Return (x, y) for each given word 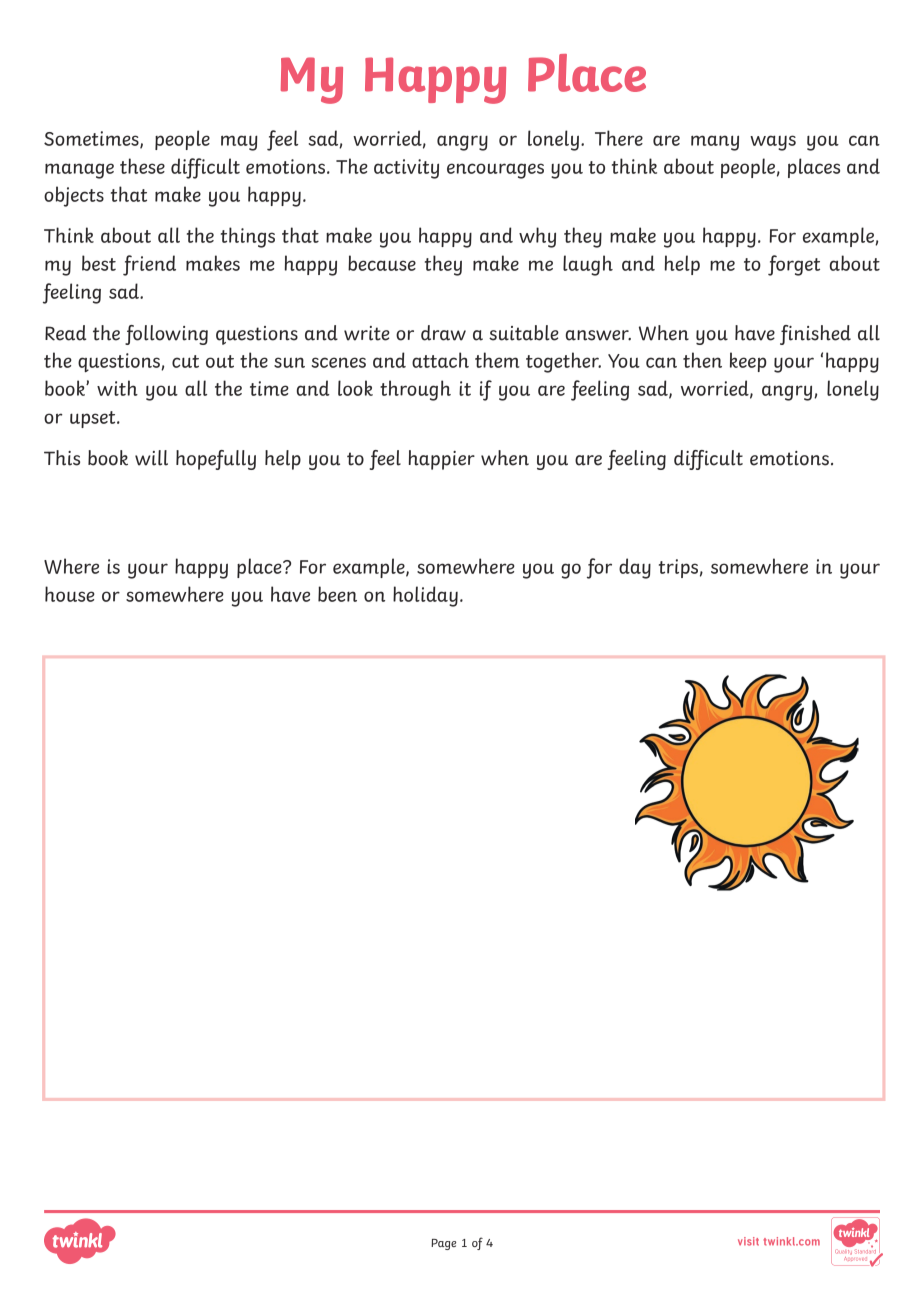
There (619, 138)
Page (443, 1244)
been (337, 594)
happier (442, 460)
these (142, 166)
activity (406, 169)
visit (748, 1241)
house (70, 594)
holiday (425, 596)
